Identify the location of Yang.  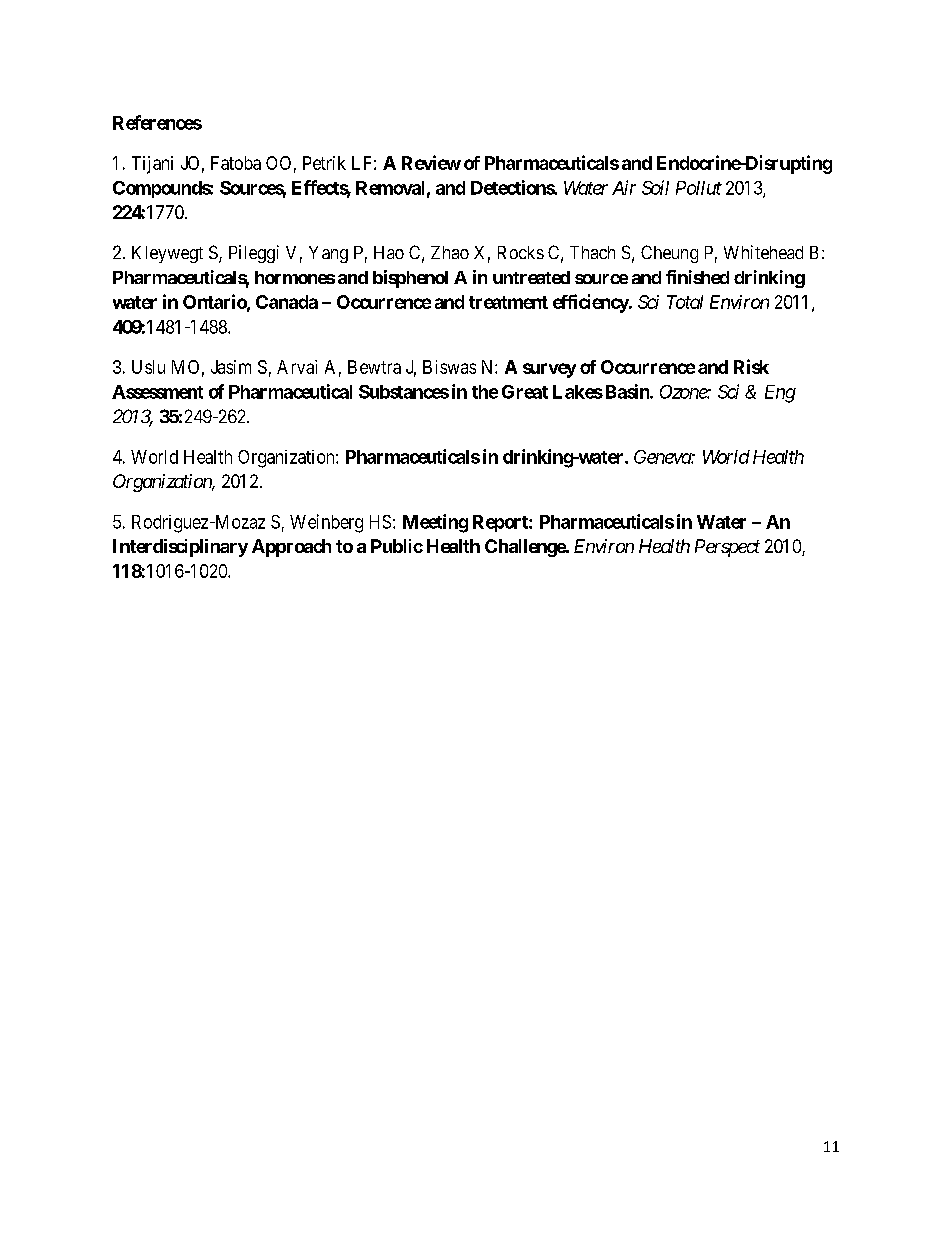
(328, 254).
